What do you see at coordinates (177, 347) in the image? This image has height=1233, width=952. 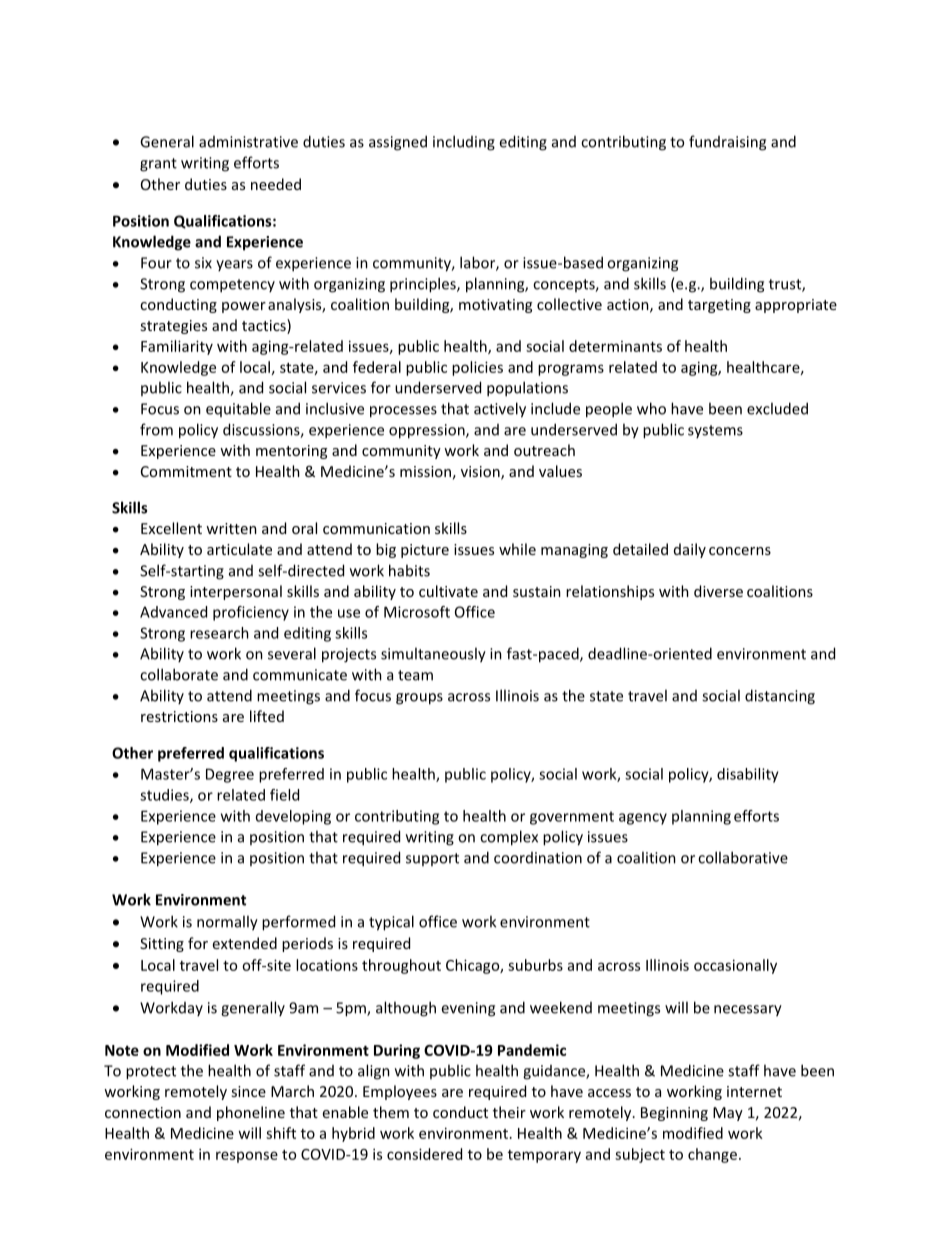 I see `Familiarity` at bounding box center [177, 347].
